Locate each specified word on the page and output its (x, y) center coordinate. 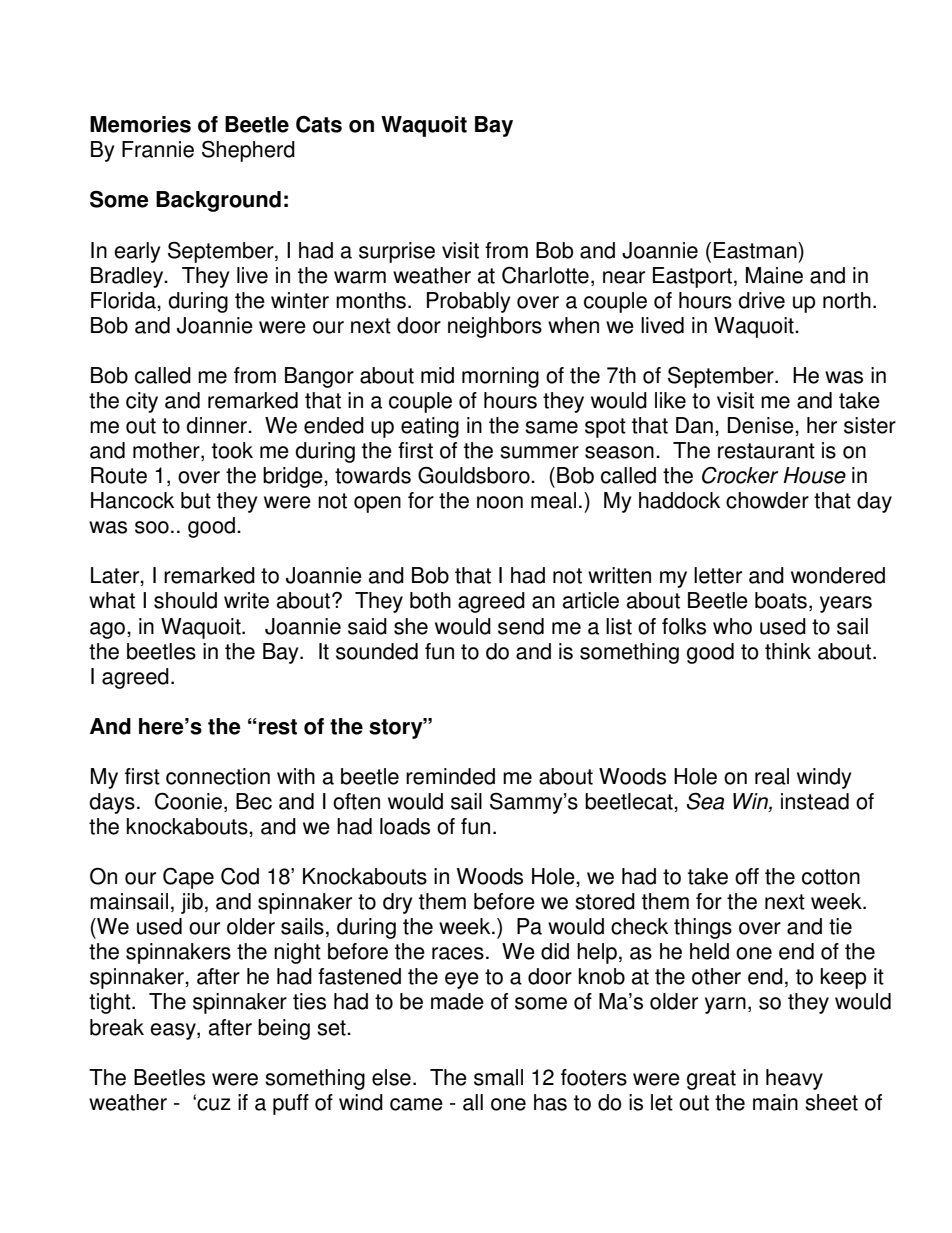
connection (218, 776)
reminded (450, 776)
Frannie (158, 149)
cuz (214, 1104)
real (772, 776)
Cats (319, 124)
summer (539, 452)
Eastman (756, 250)
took (232, 450)
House (814, 475)
